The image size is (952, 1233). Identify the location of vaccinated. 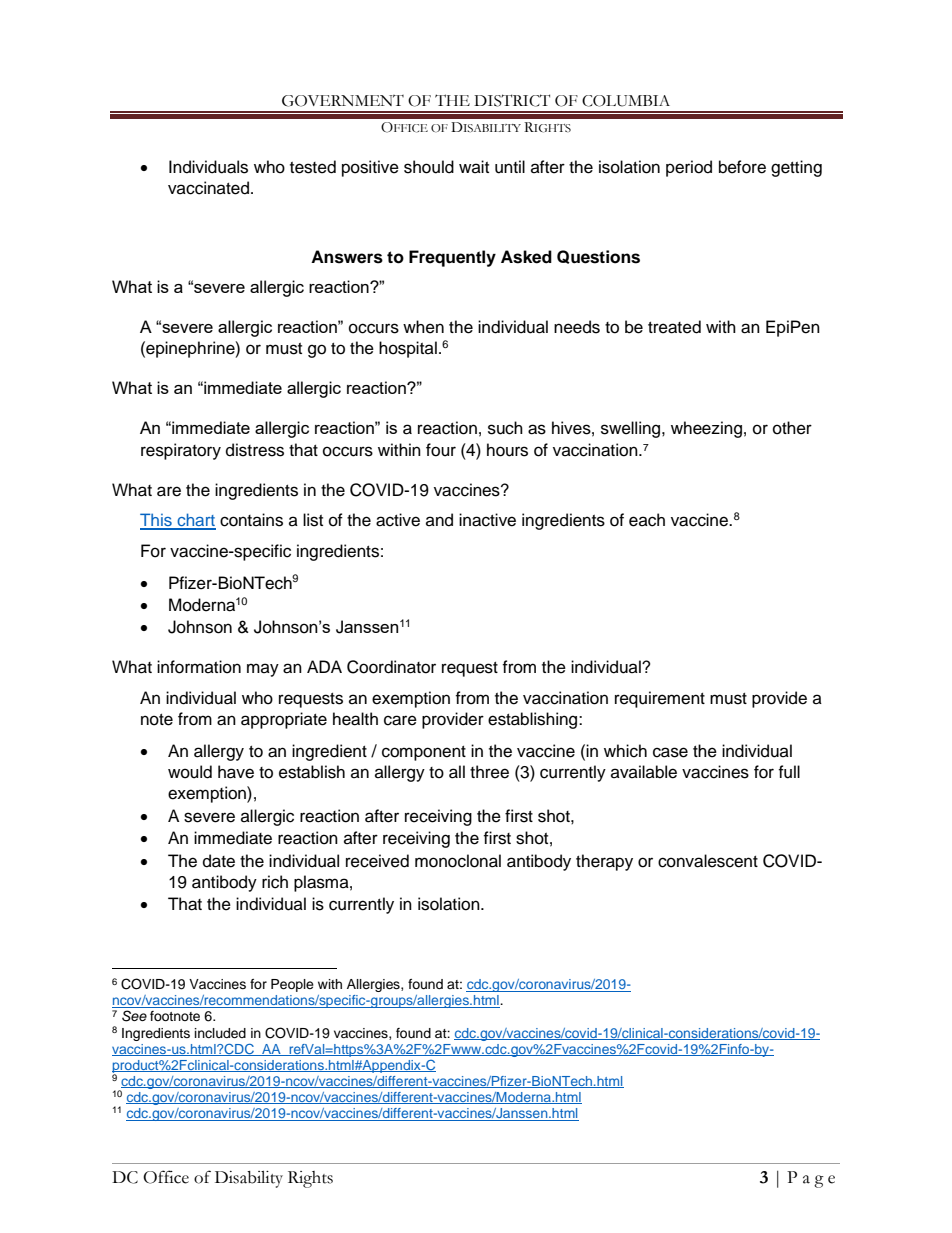
(210, 188).
